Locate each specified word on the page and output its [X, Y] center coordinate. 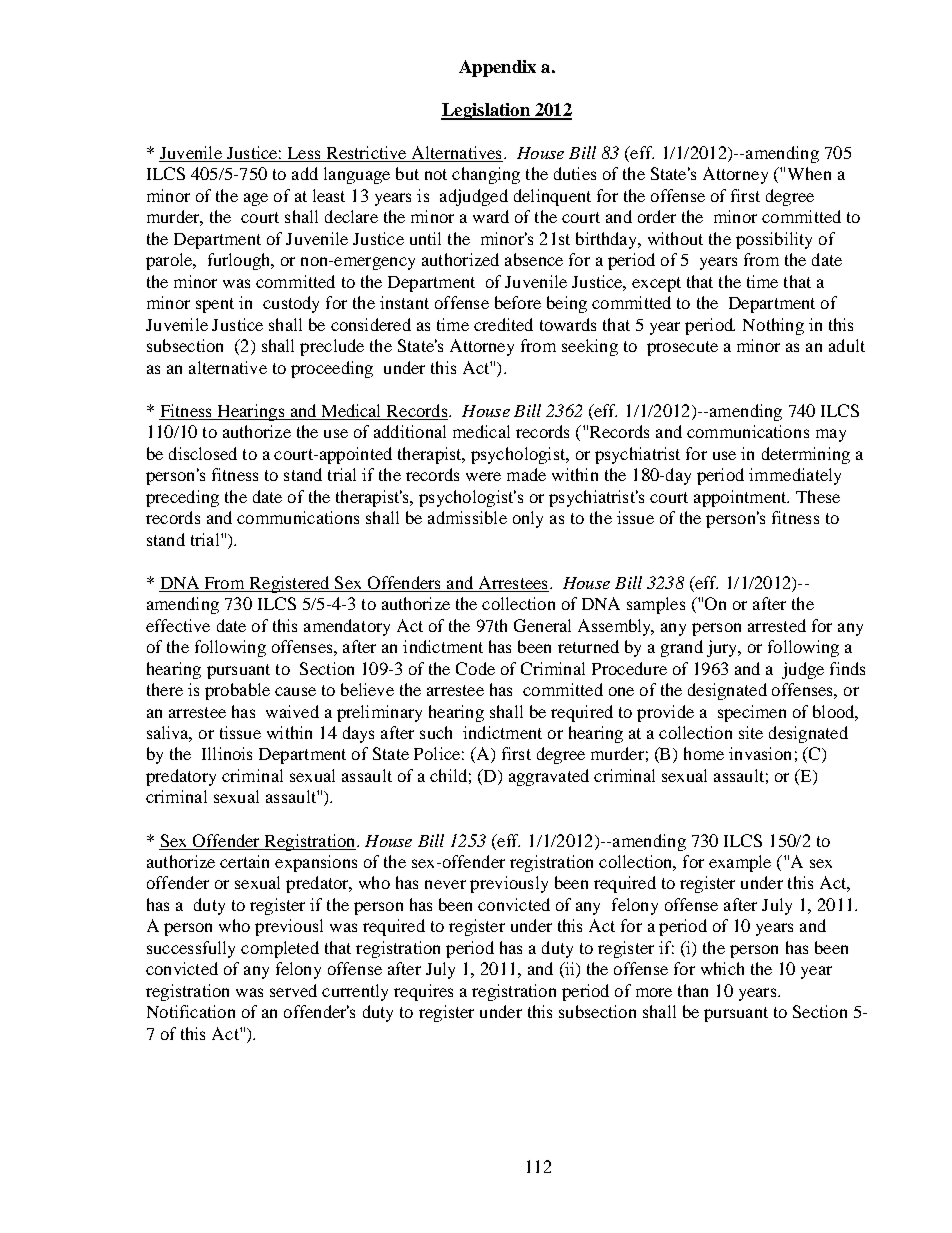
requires [423, 992]
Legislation [486, 111]
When [809, 173]
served [293, 990]
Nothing [773, 326]
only [528, 519]
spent [215, 305]
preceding [182, 498]
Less [304, 154]
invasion [760, 753]
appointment [741, 498]
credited [503, 324]
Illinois [227, 753]
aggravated [549, 777]
